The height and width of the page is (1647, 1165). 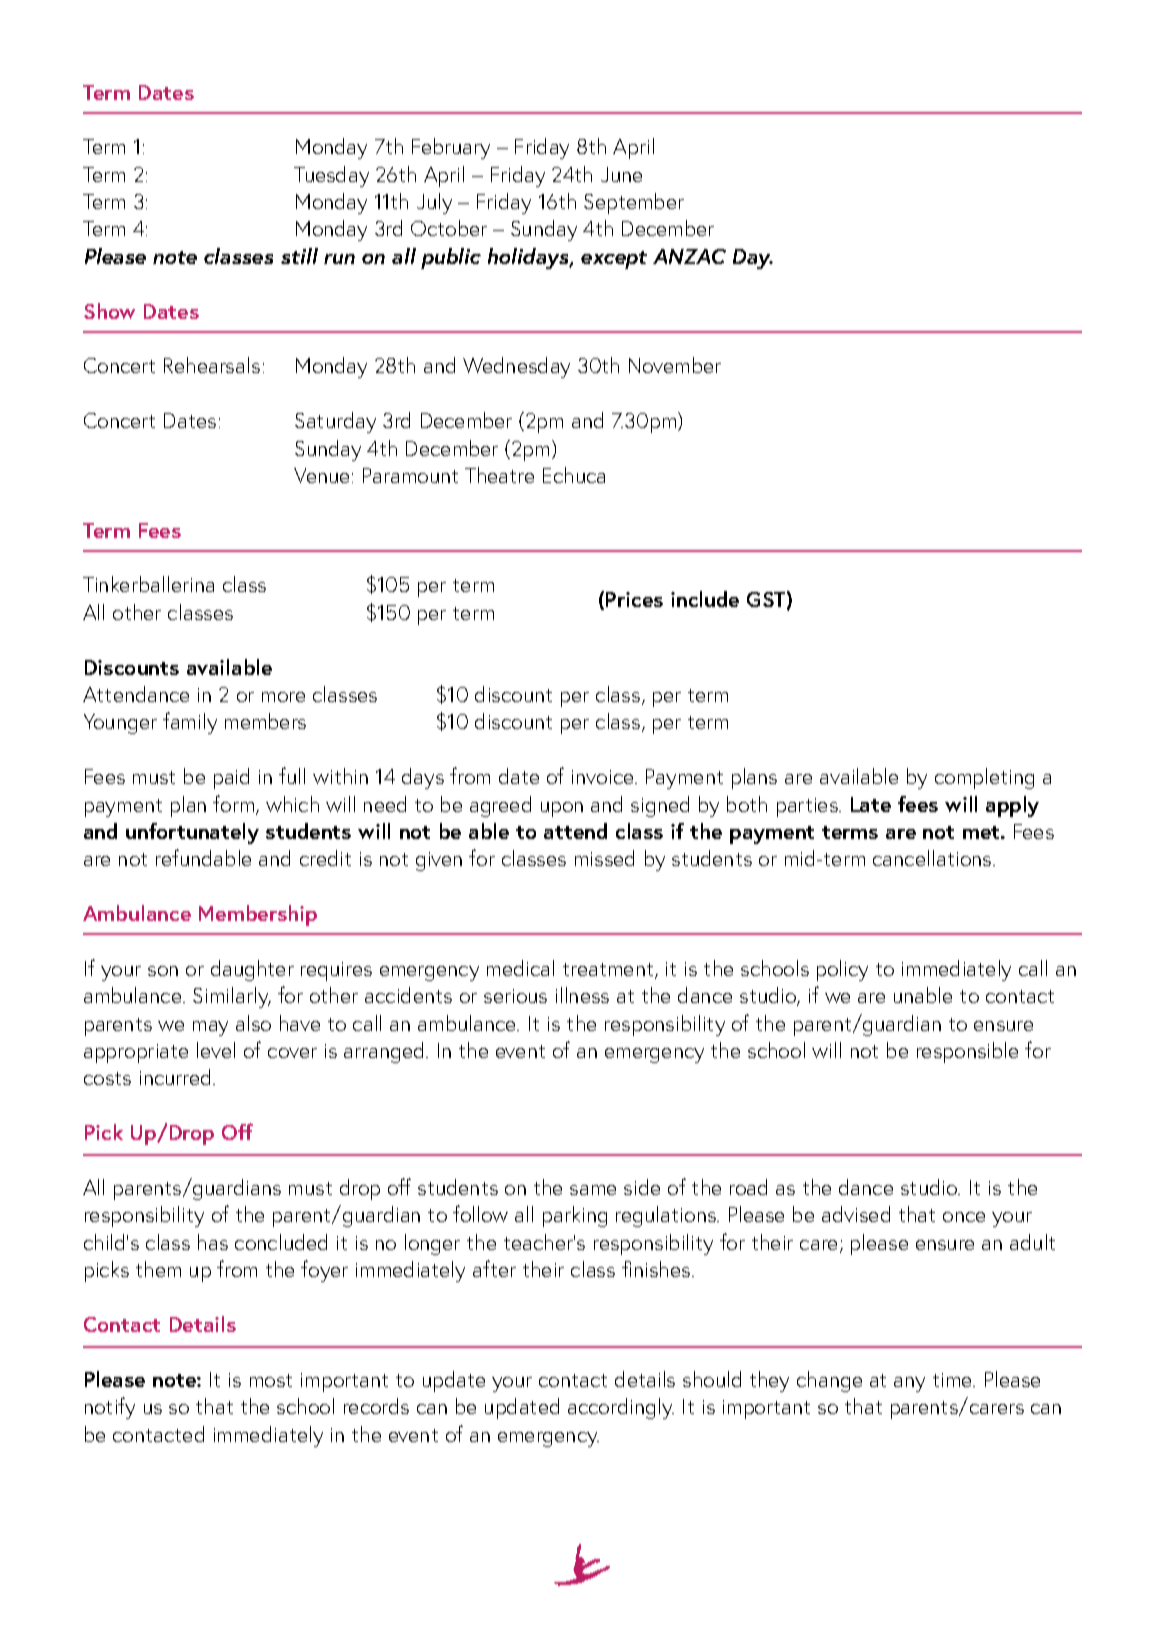 What do you see at coordinates (271, 1380) in the page?
I see `most` at bounding box center [271, 1380].
